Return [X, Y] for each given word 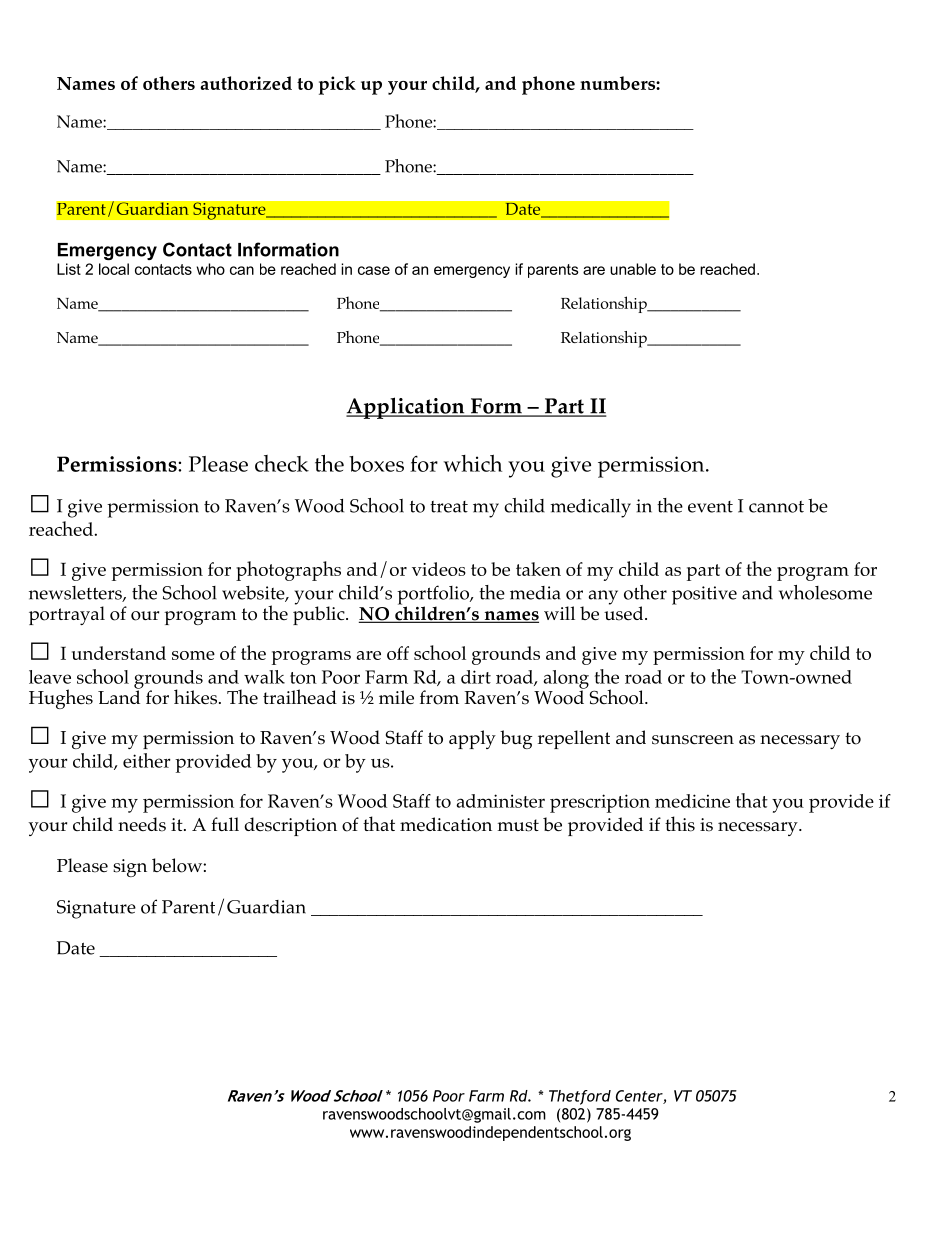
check [282, 463]
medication [446, 824]
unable [633, 269]
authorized [246, 83]
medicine [692, 801]
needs [142, 824]
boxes [376, 464]
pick [337, 85]
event [710, 507]
